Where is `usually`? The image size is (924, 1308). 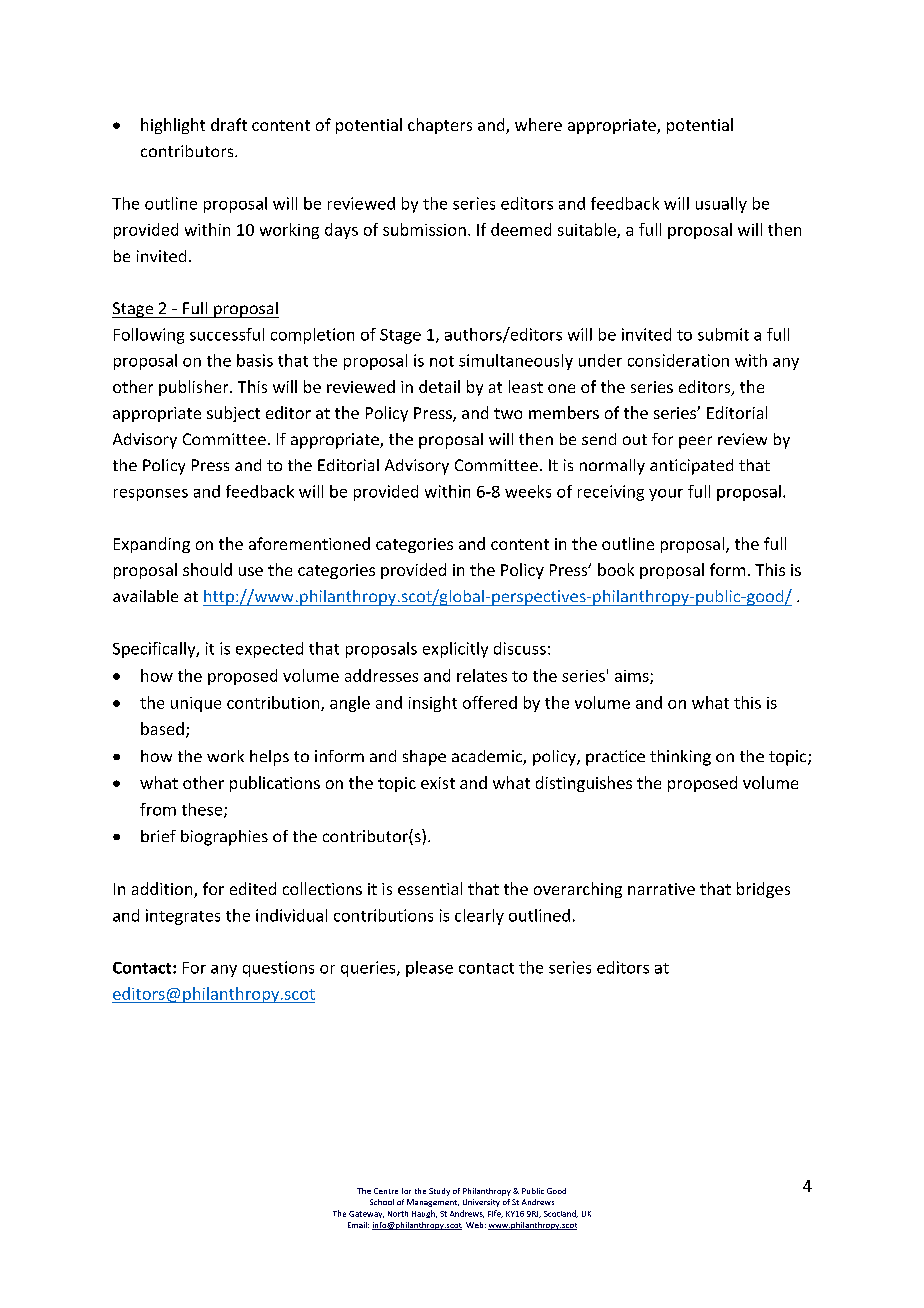 usually is located at coordinates (721, 205).
